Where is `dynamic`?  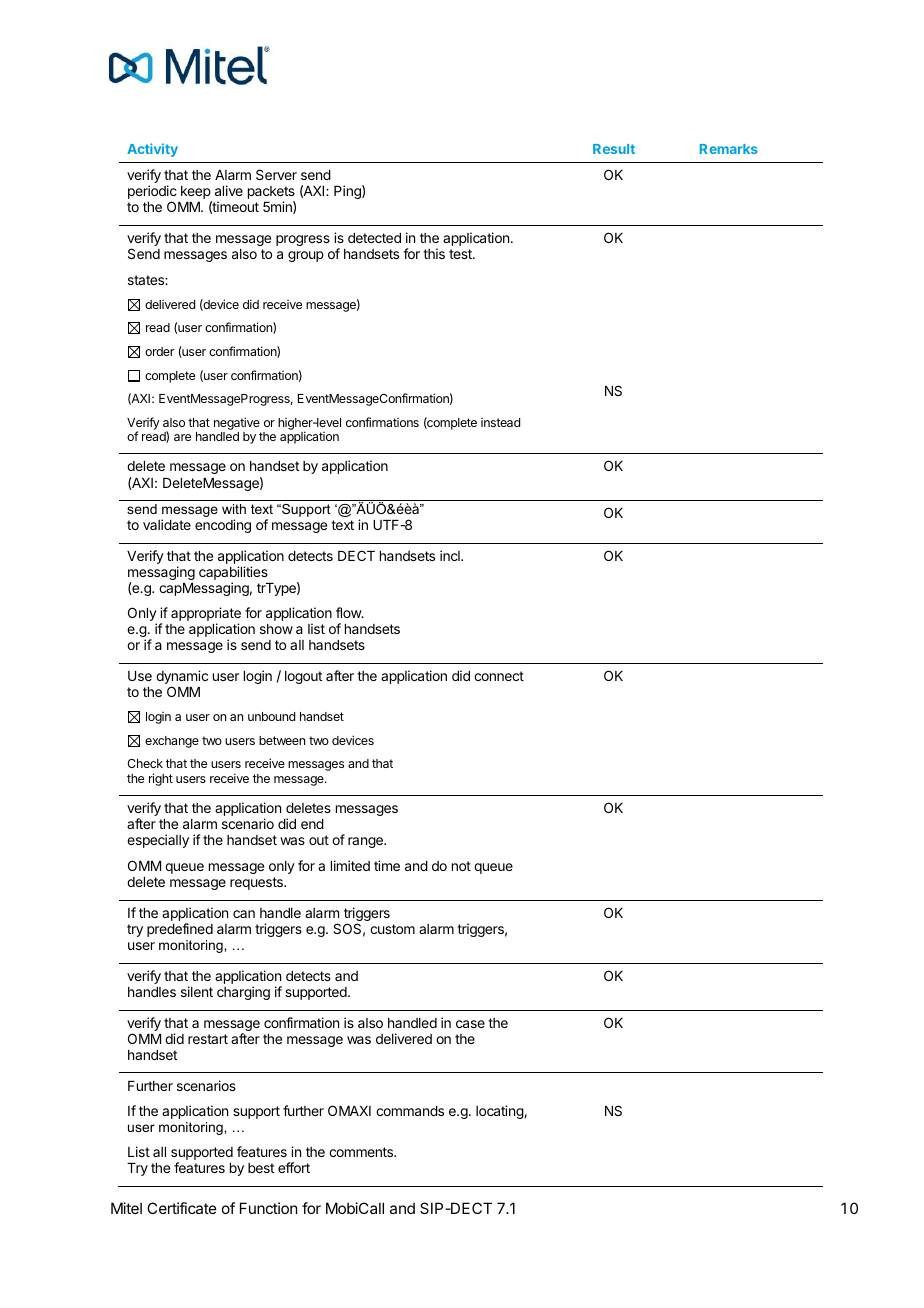
dynamic is located at coordinates (182, 678).
